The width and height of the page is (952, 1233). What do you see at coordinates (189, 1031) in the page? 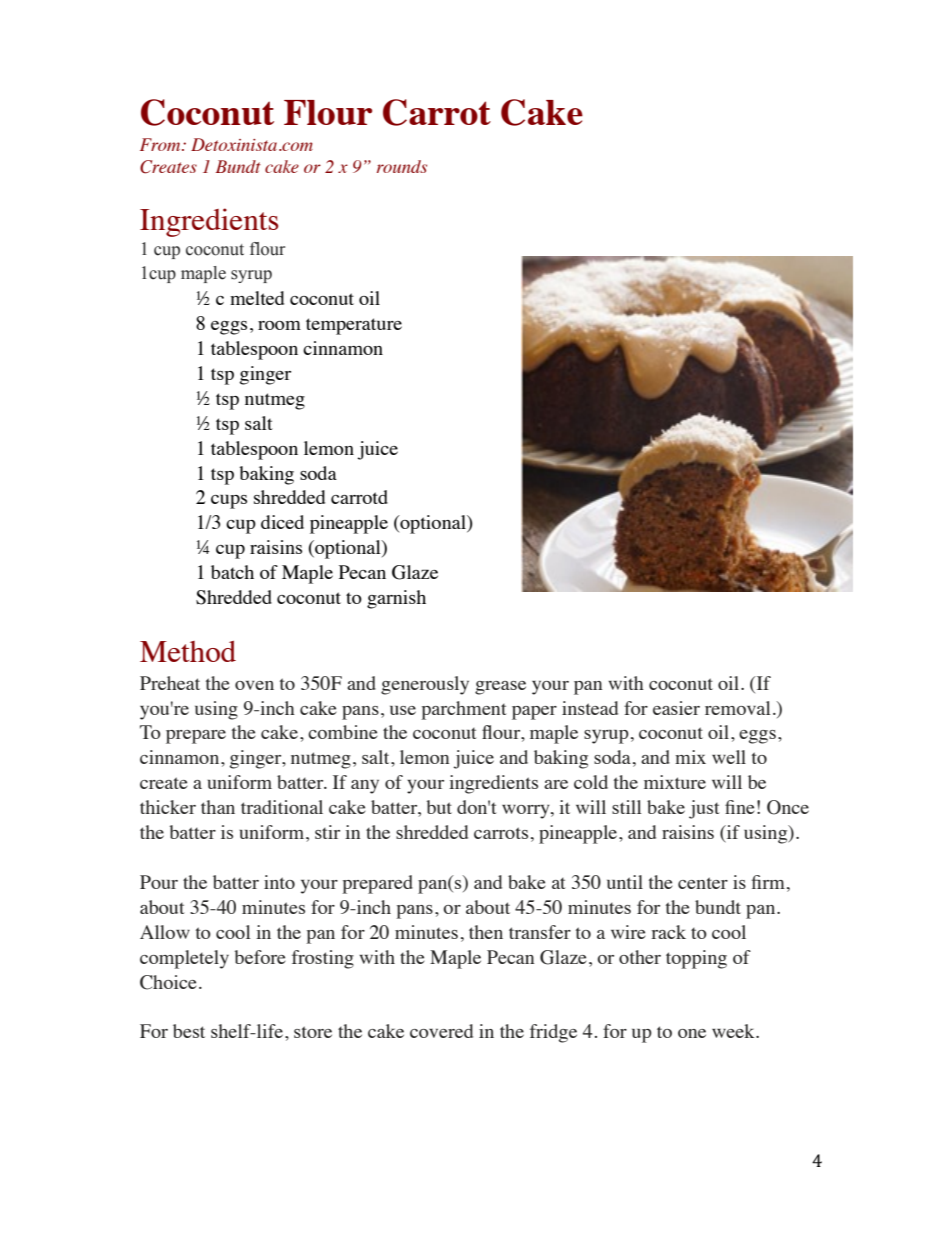
I see `best` at bounding box center [189, 1031].
